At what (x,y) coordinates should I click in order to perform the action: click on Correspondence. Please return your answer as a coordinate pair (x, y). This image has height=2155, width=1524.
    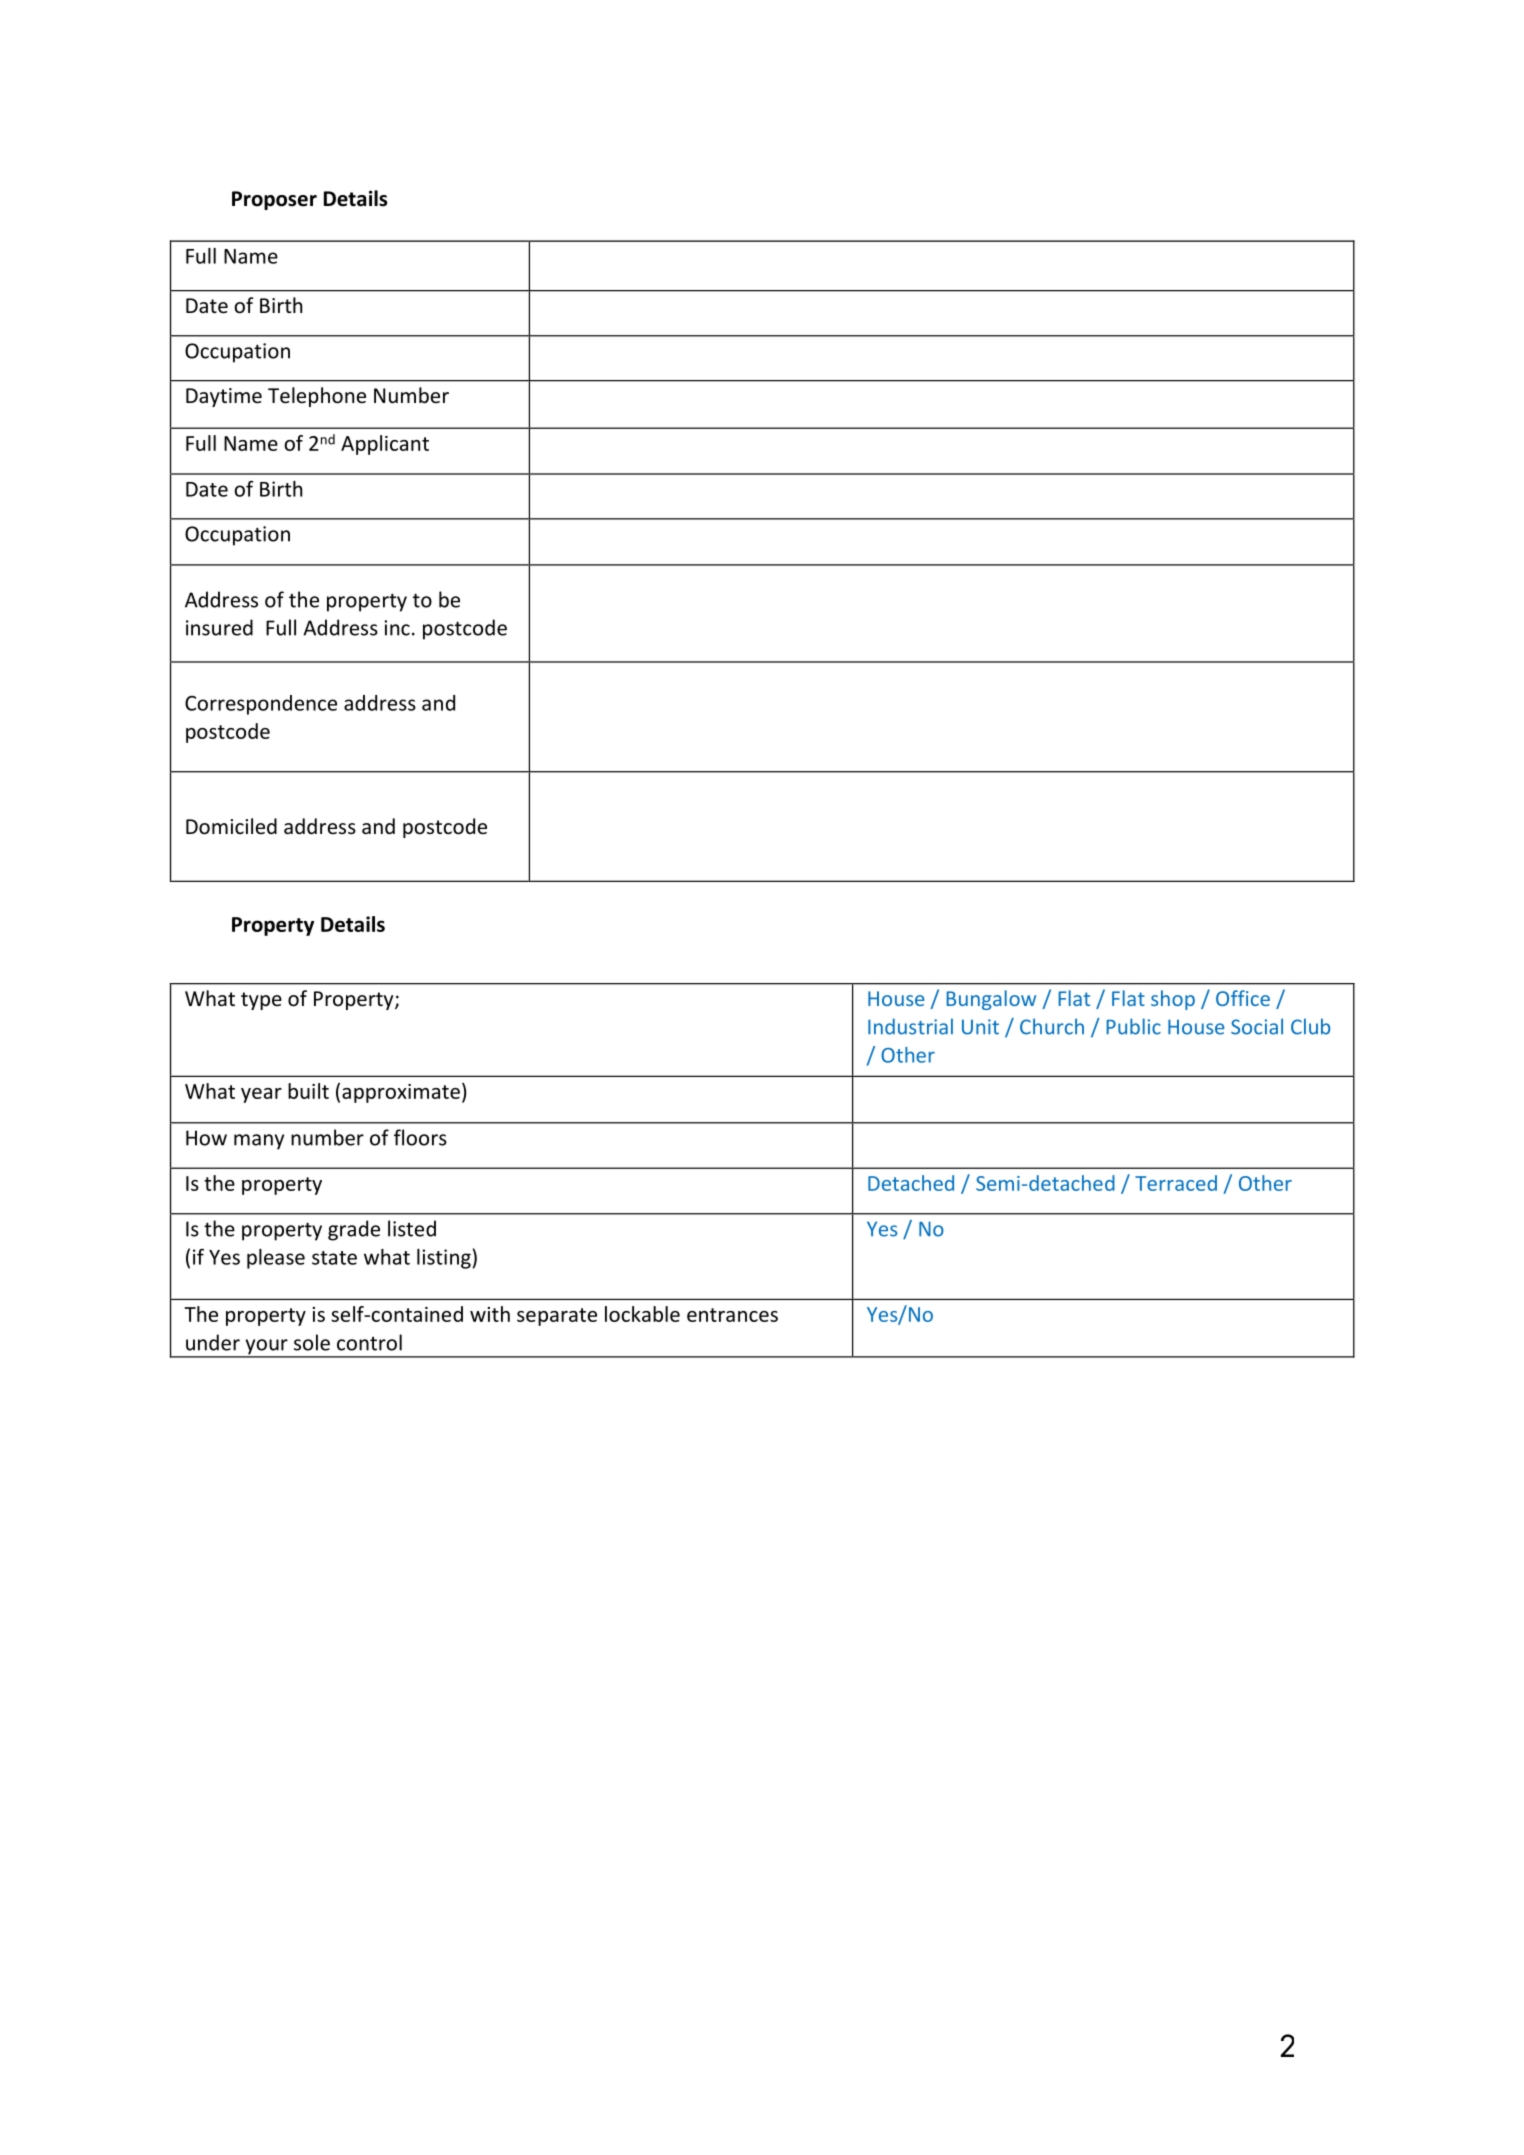
    Looking at the image, I should click on (261, 705).
